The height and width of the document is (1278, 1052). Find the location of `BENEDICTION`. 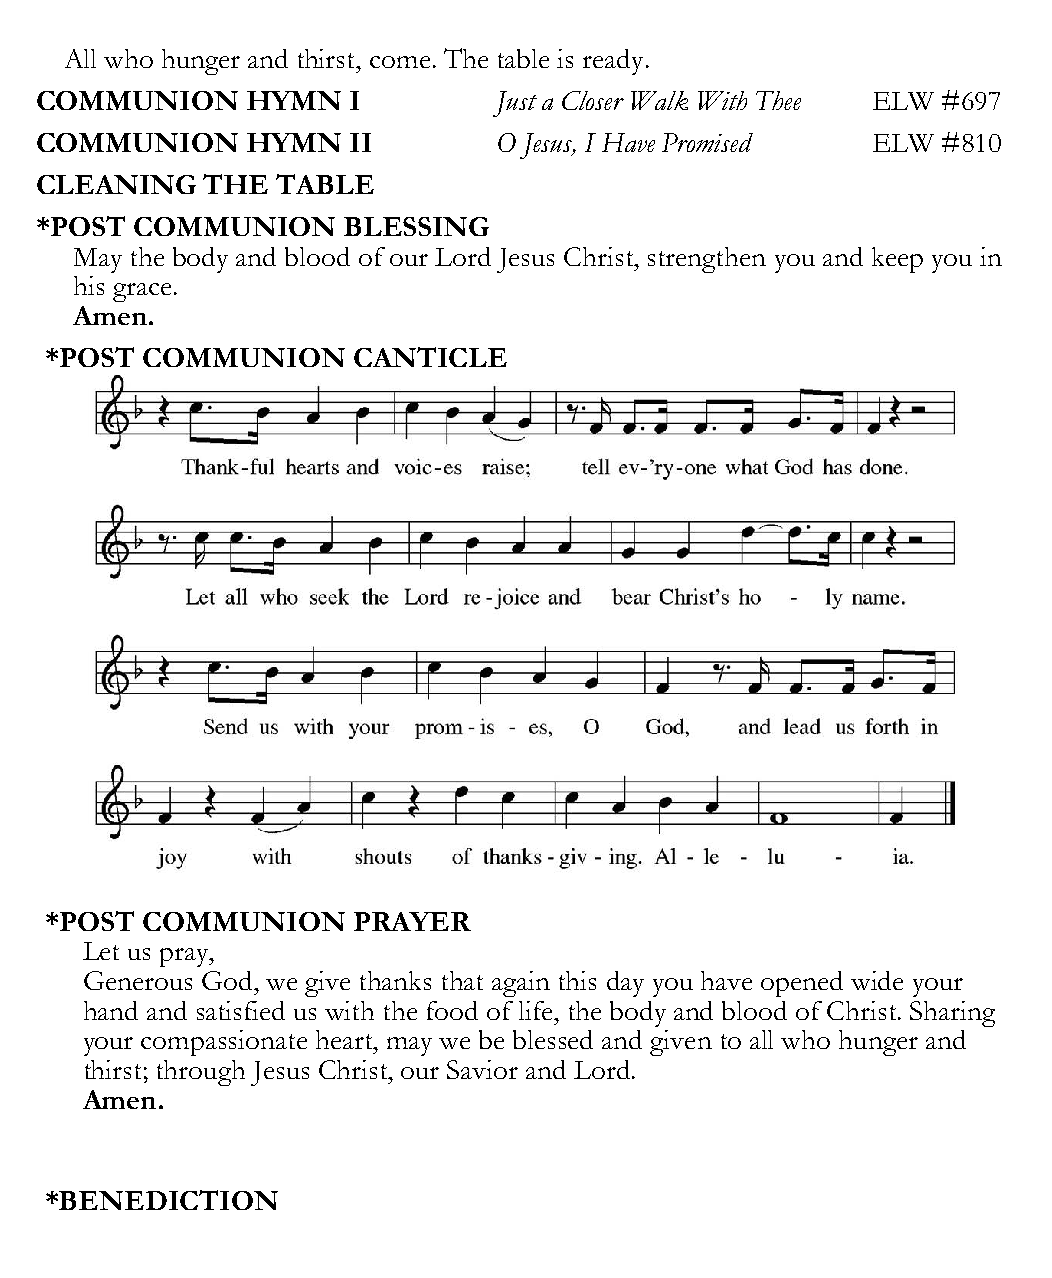

BENEDICTION is located at coordinates (168, 1200).
